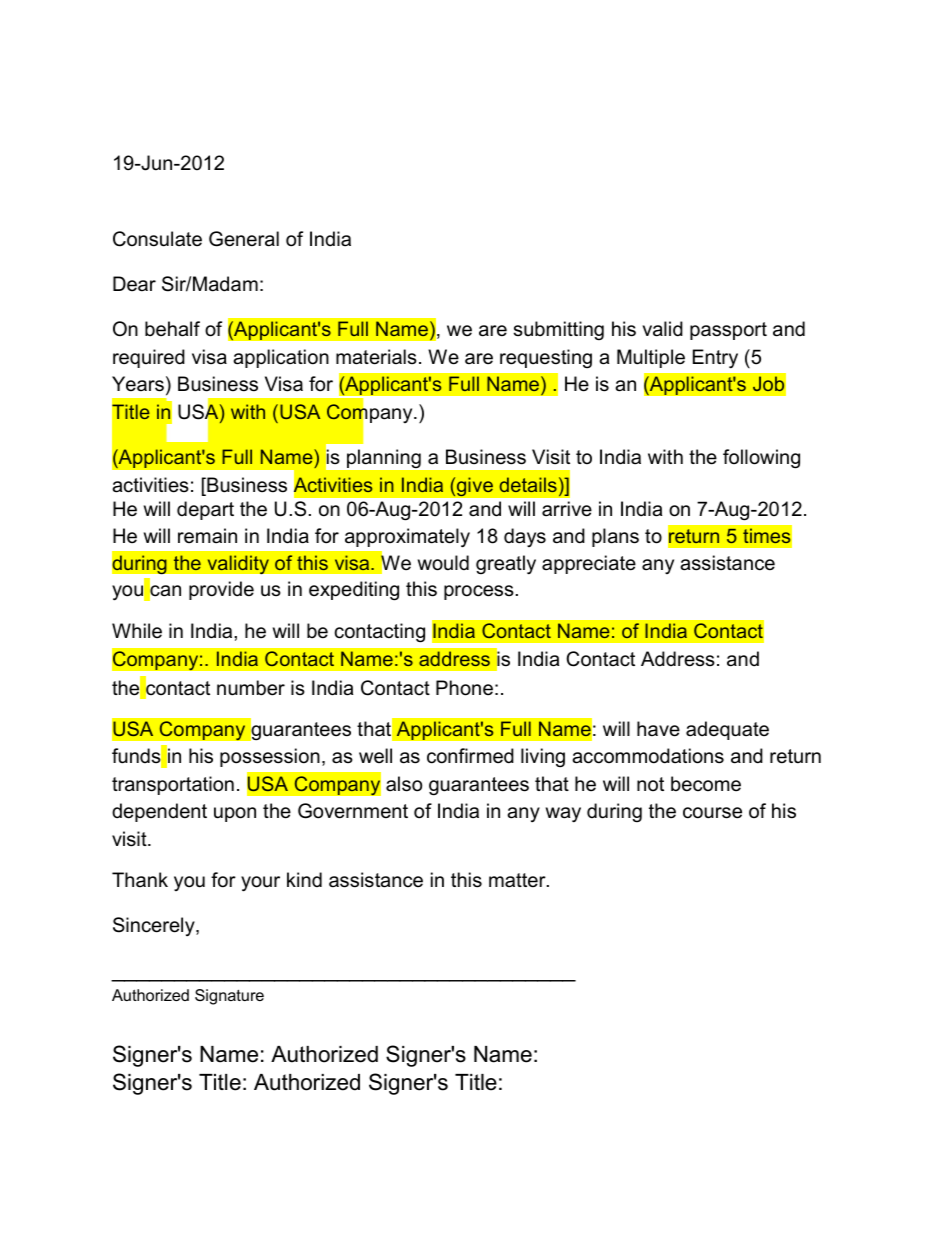 Image resolution: width=952 pixels, height=1233 pixels. I want to click on have, so click(658, 729).
